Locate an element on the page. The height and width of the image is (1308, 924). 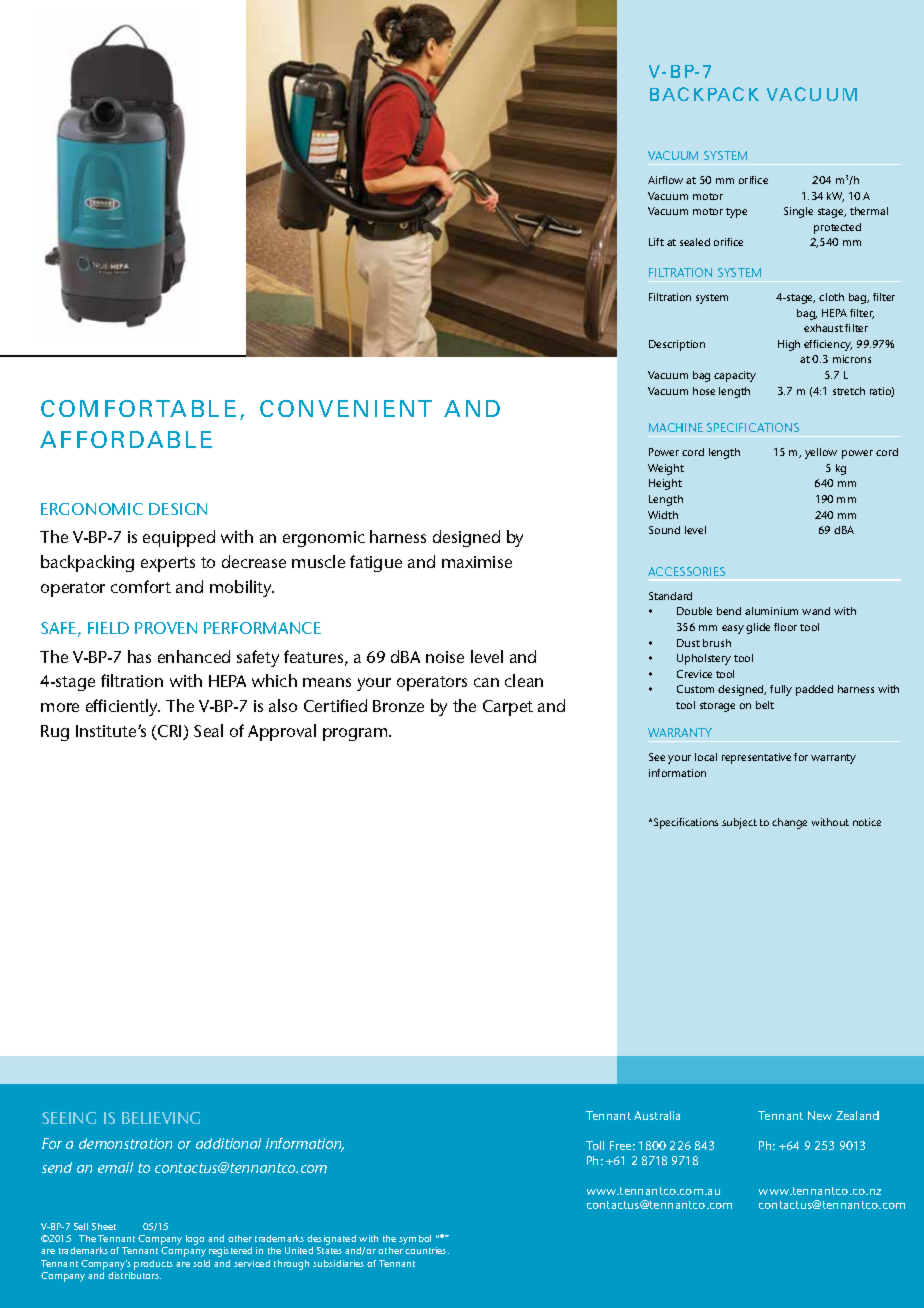
products is located at coordinates (153, 1265).
